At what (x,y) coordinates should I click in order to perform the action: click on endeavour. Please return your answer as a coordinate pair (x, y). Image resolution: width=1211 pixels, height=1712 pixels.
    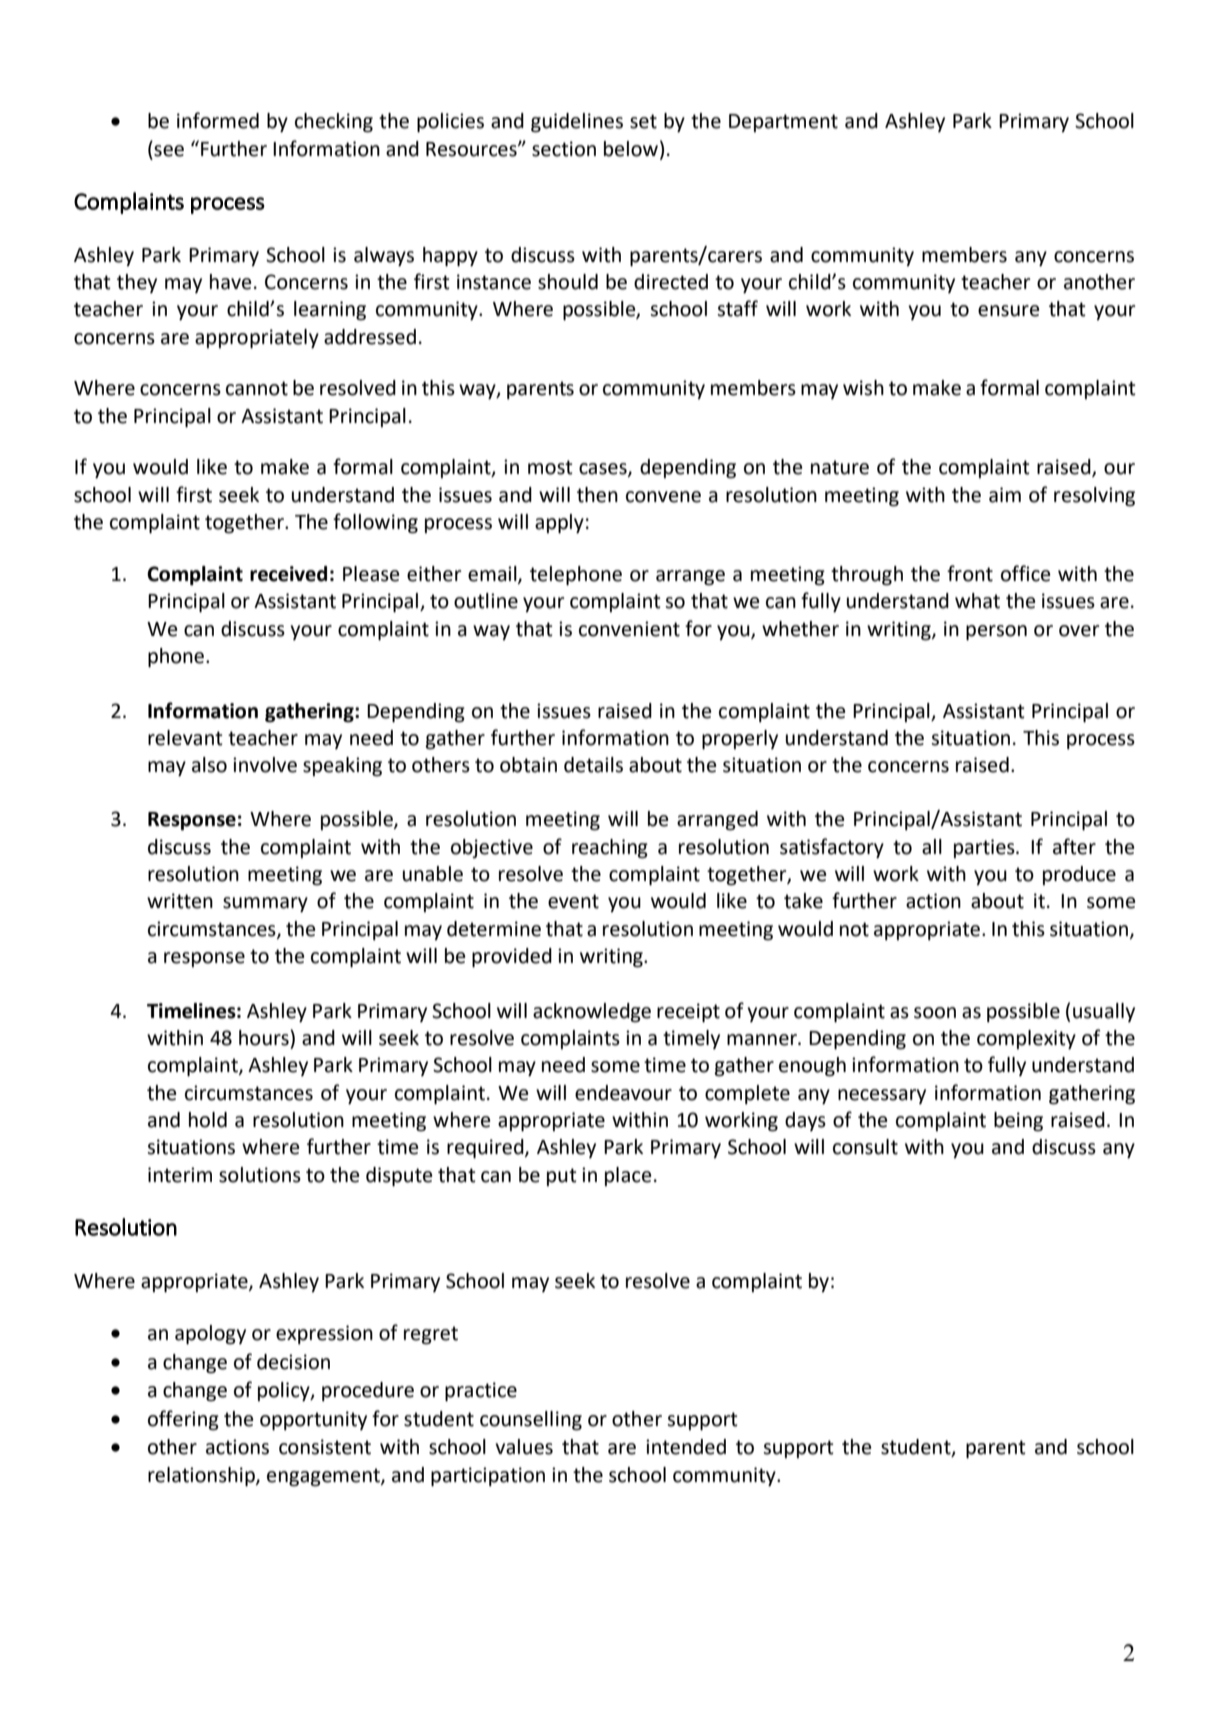
    Looking at the image, I should click on (623, 1093).
